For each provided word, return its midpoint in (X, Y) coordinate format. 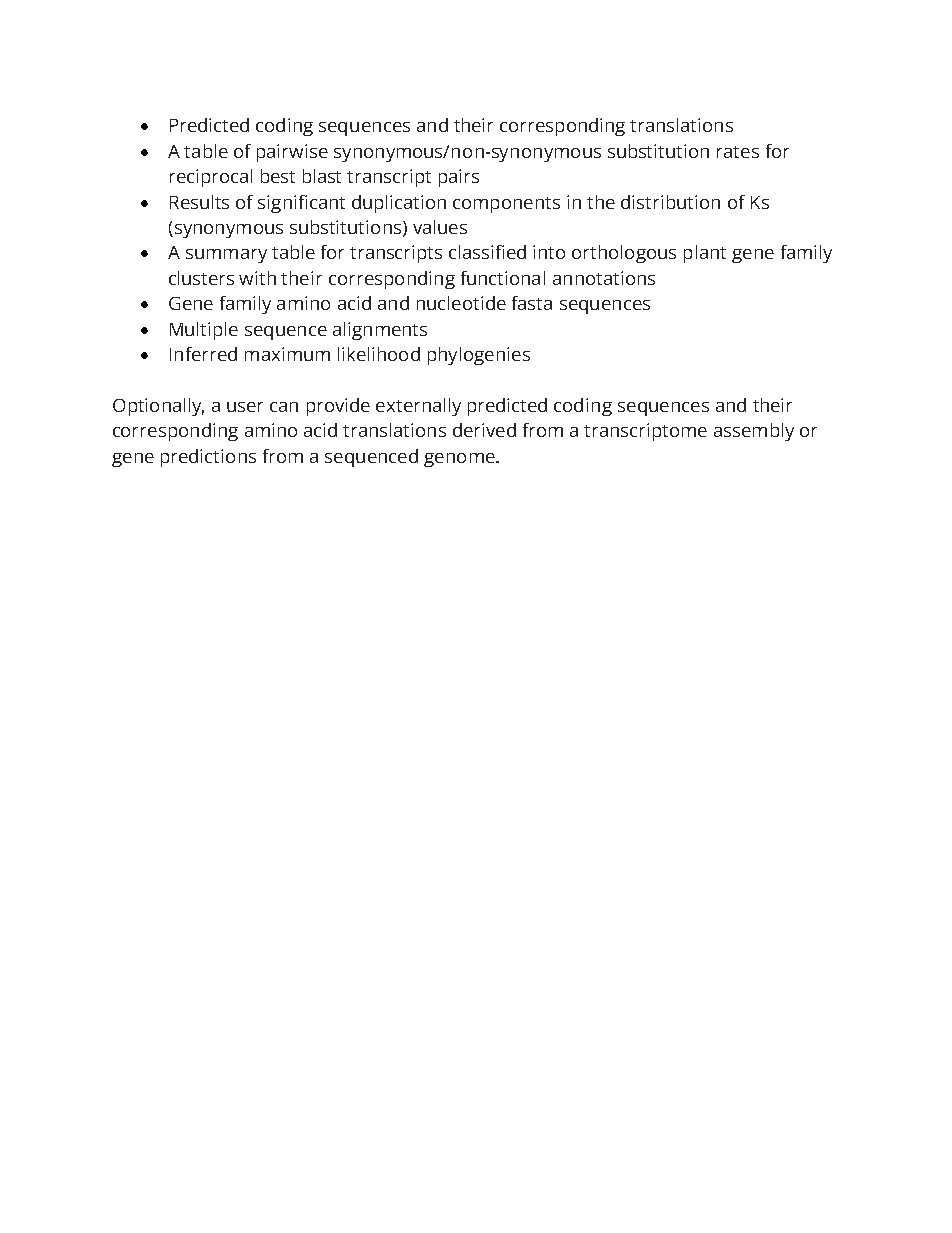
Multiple (204, 331)
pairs (459, 178)
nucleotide (461, 303)
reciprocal (211, 178)
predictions (208, 458)
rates (738, 152)
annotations (604, 278)
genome (460, 460)
